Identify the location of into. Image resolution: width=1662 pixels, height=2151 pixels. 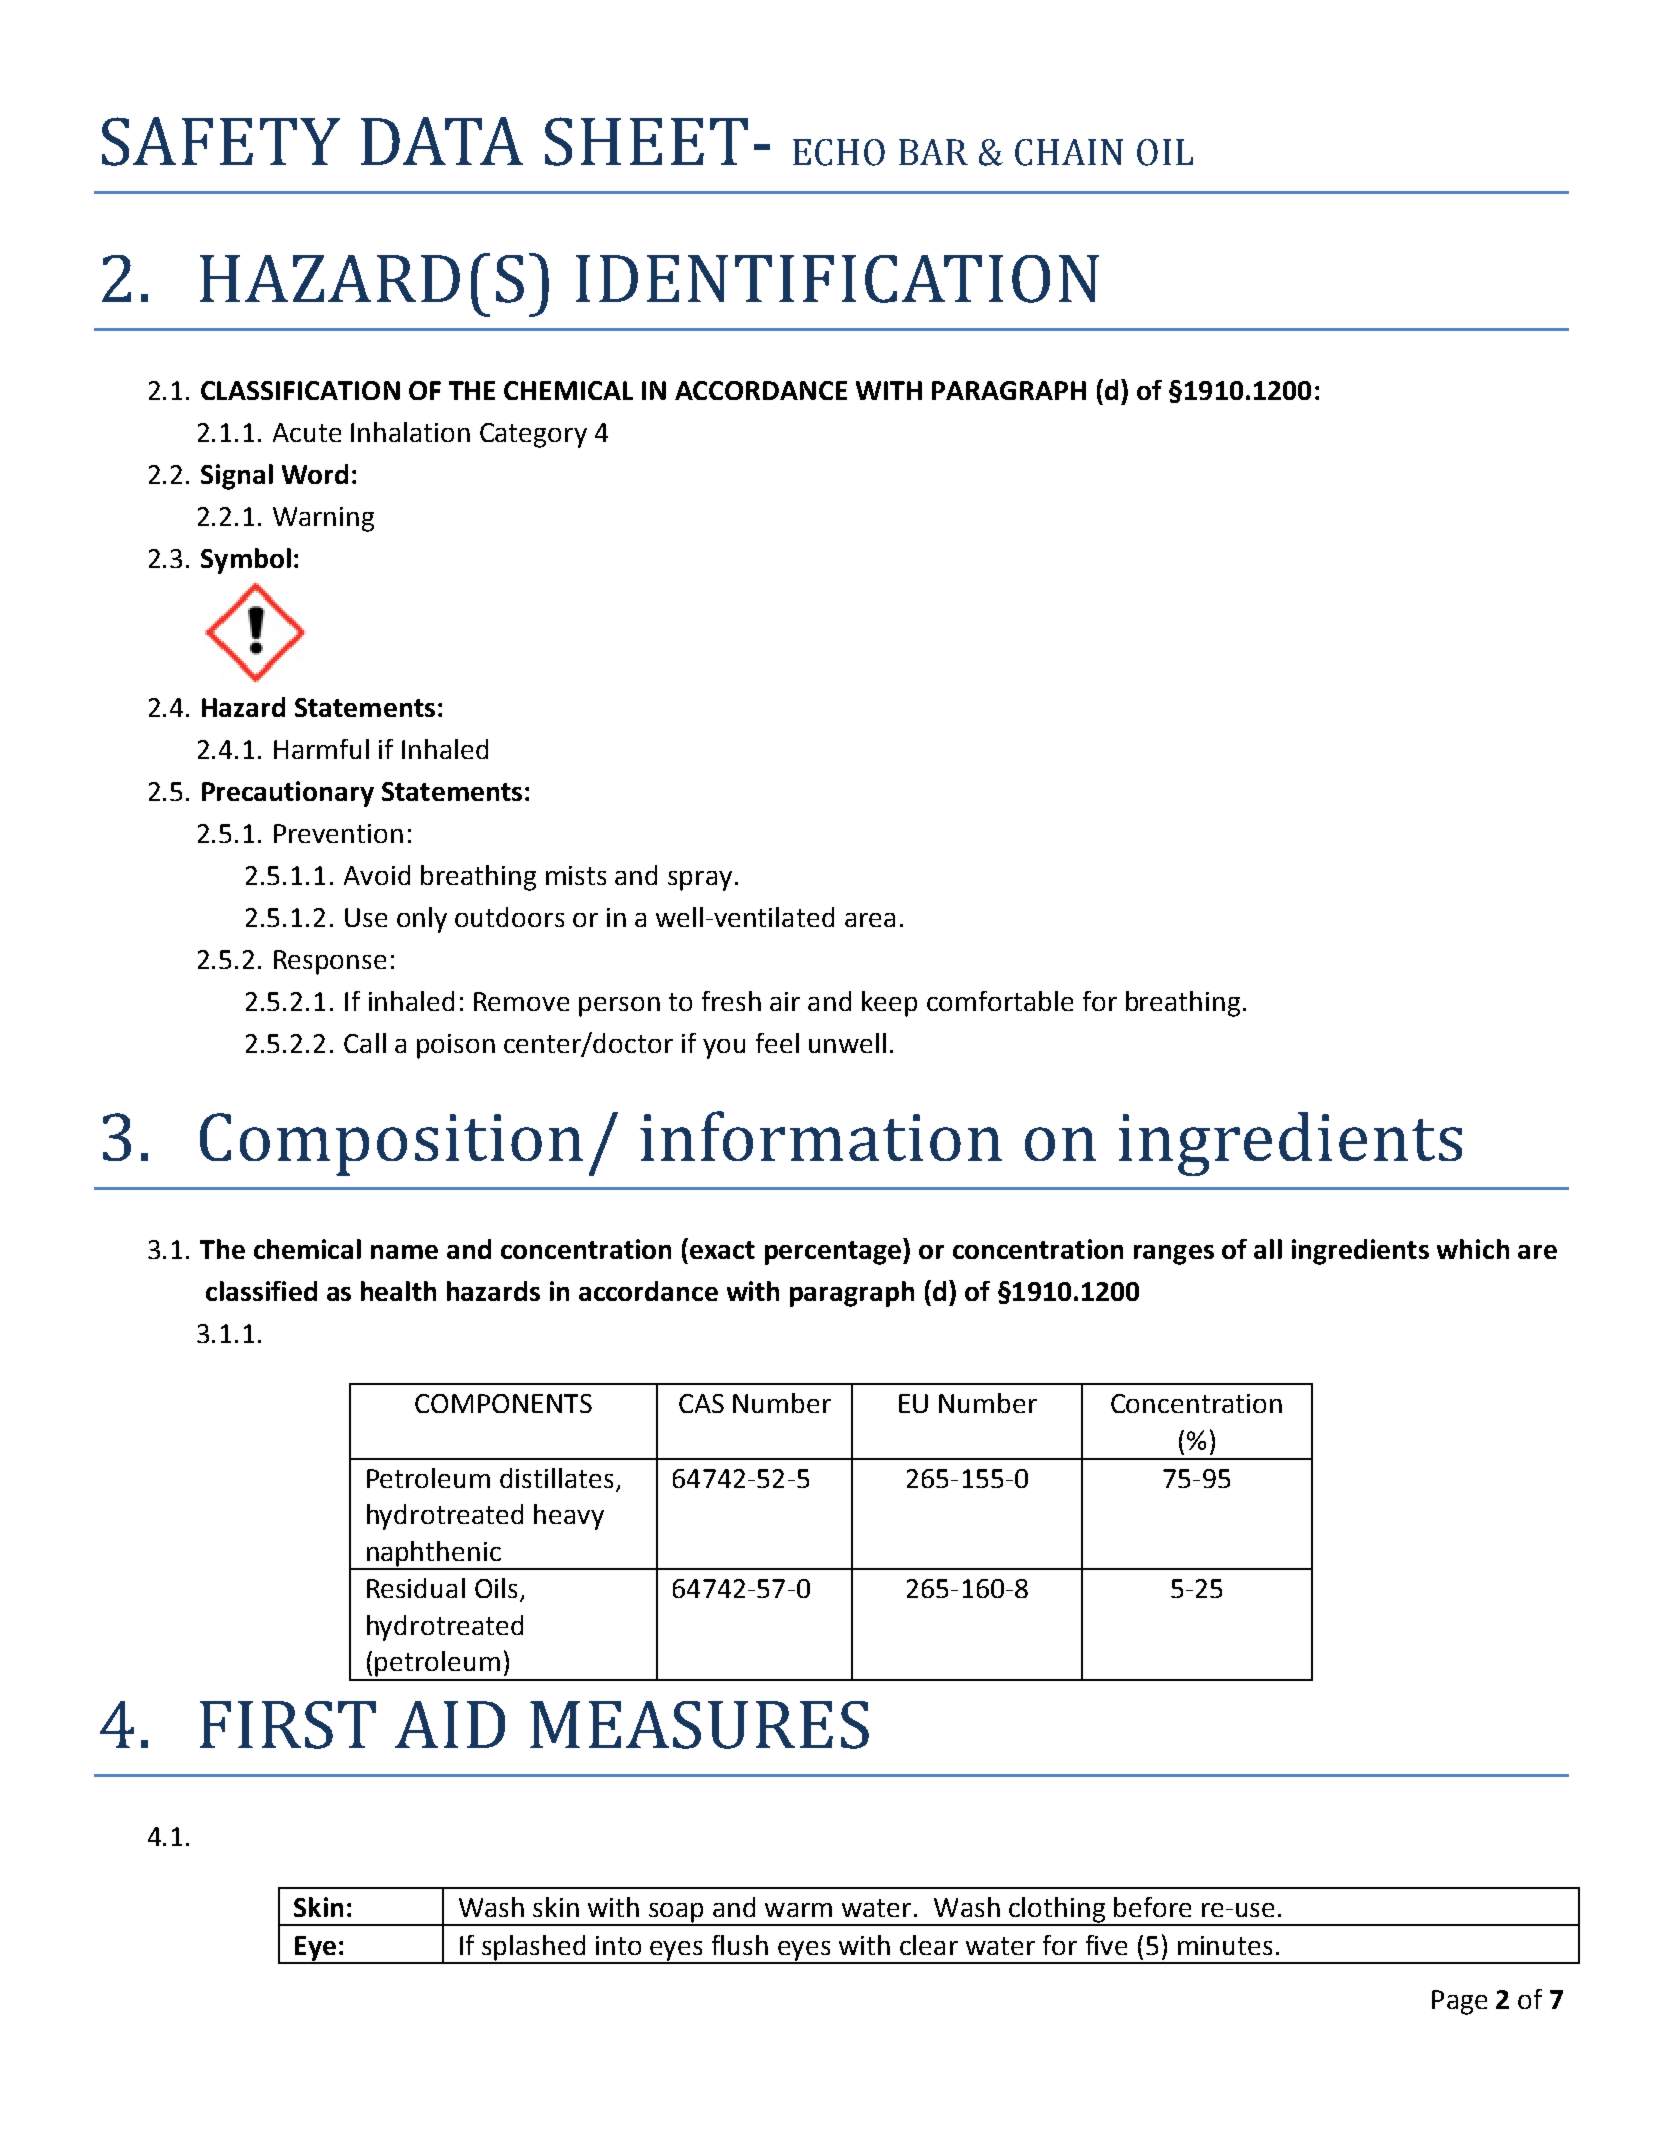
(618, 1945).
